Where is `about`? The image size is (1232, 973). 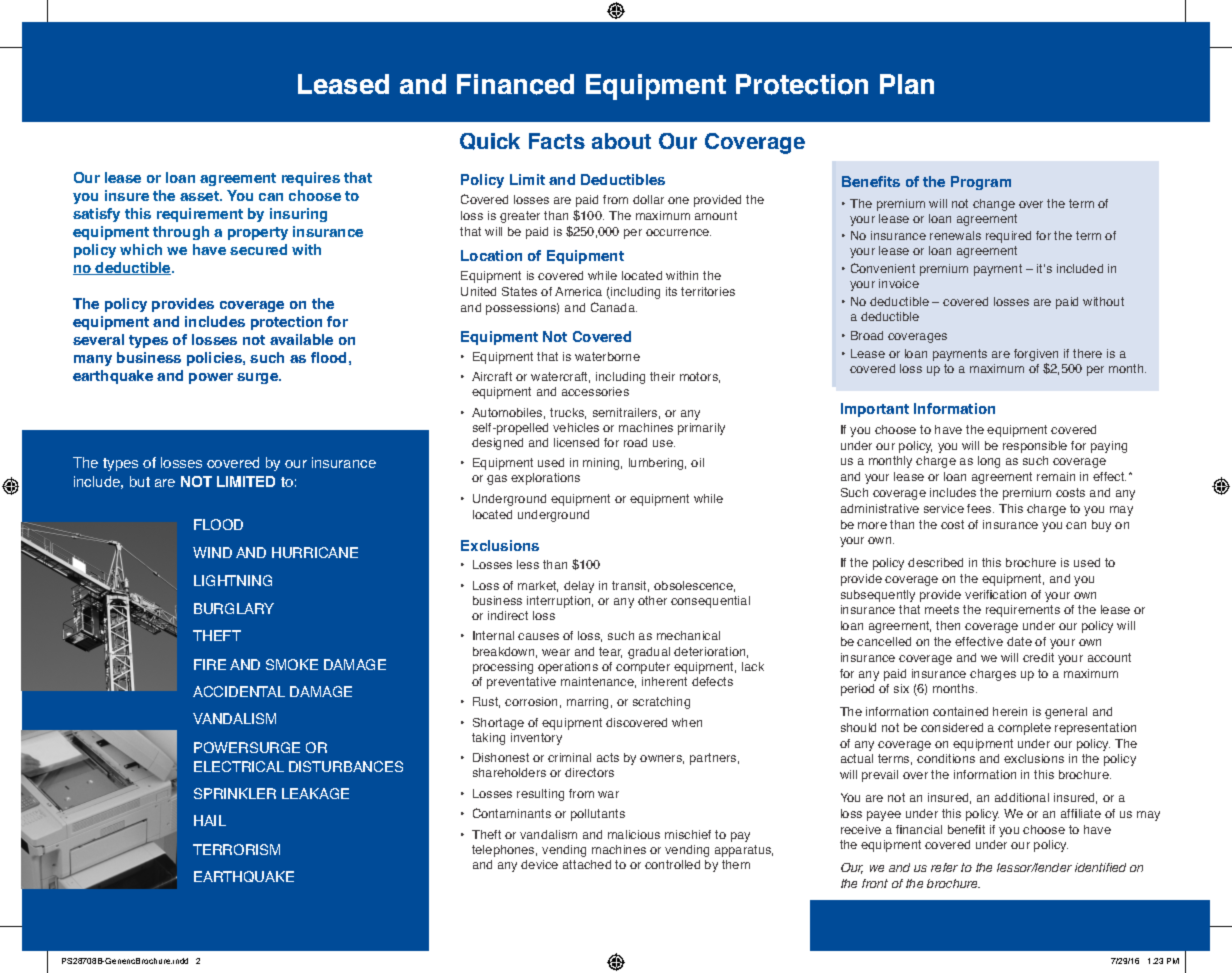
about is located at coordinates (621, 141).
